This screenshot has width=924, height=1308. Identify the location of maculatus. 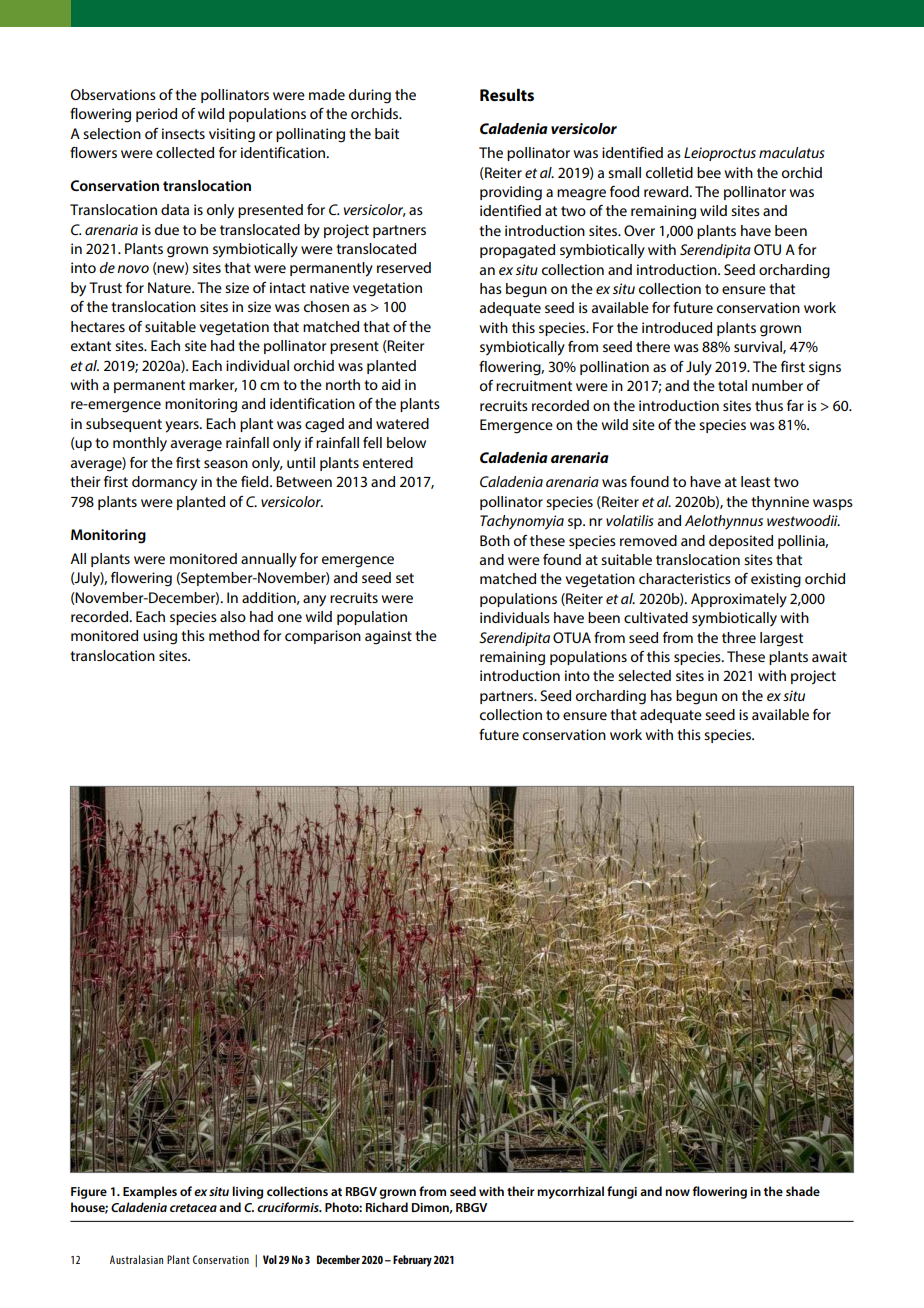
(792, 152).
